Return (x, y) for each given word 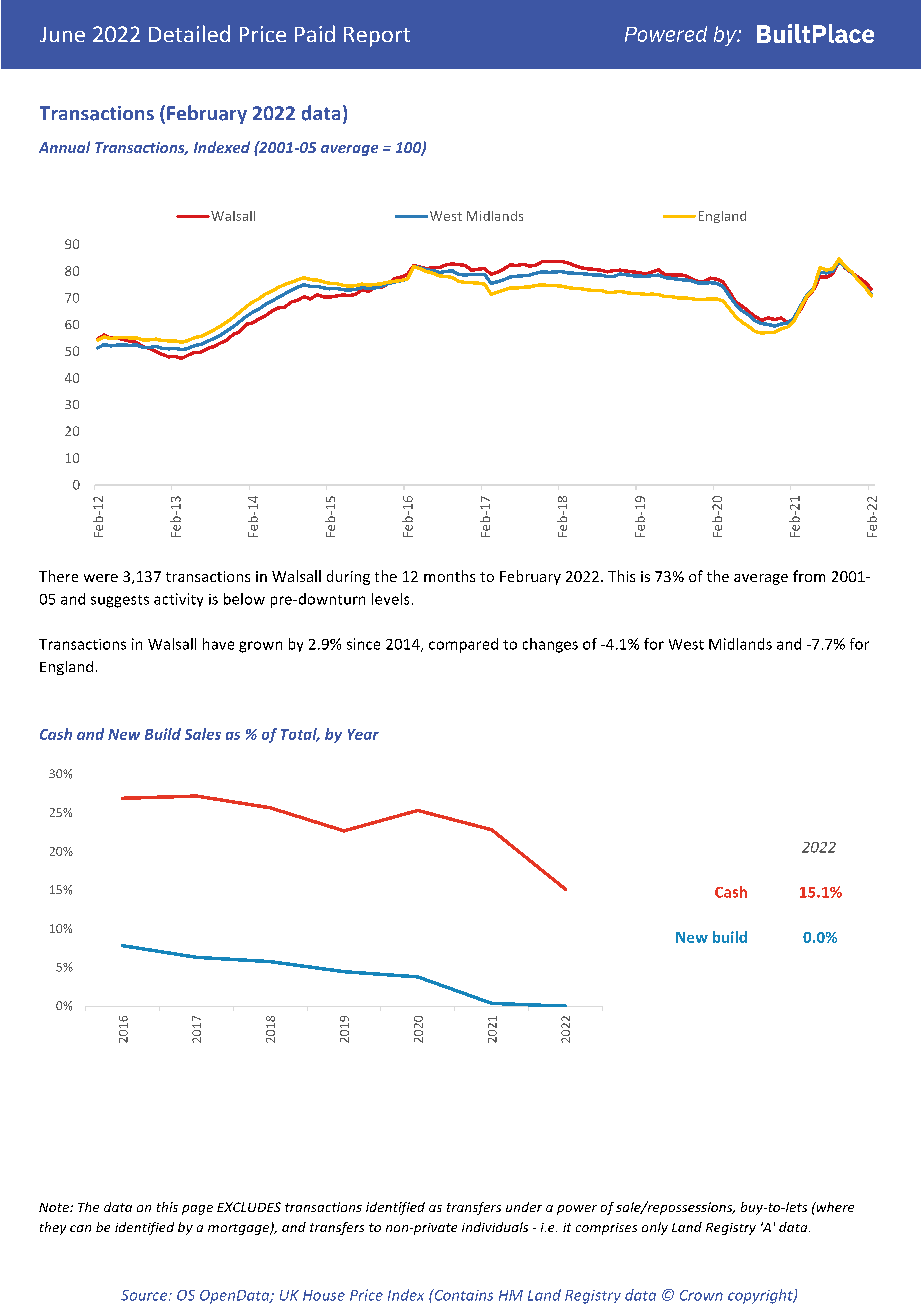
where (834, 1207)
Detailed (189, 33)
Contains (462, 1295)
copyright (761, 1296)
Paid (315, 33)
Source (145, 1295)
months (449, 576)
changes (550, 645)
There (58, 576)
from (809, 576)
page (197, 1210)
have (218, 644)
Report (377, 37)
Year (363, 734)
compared (463, 645)
